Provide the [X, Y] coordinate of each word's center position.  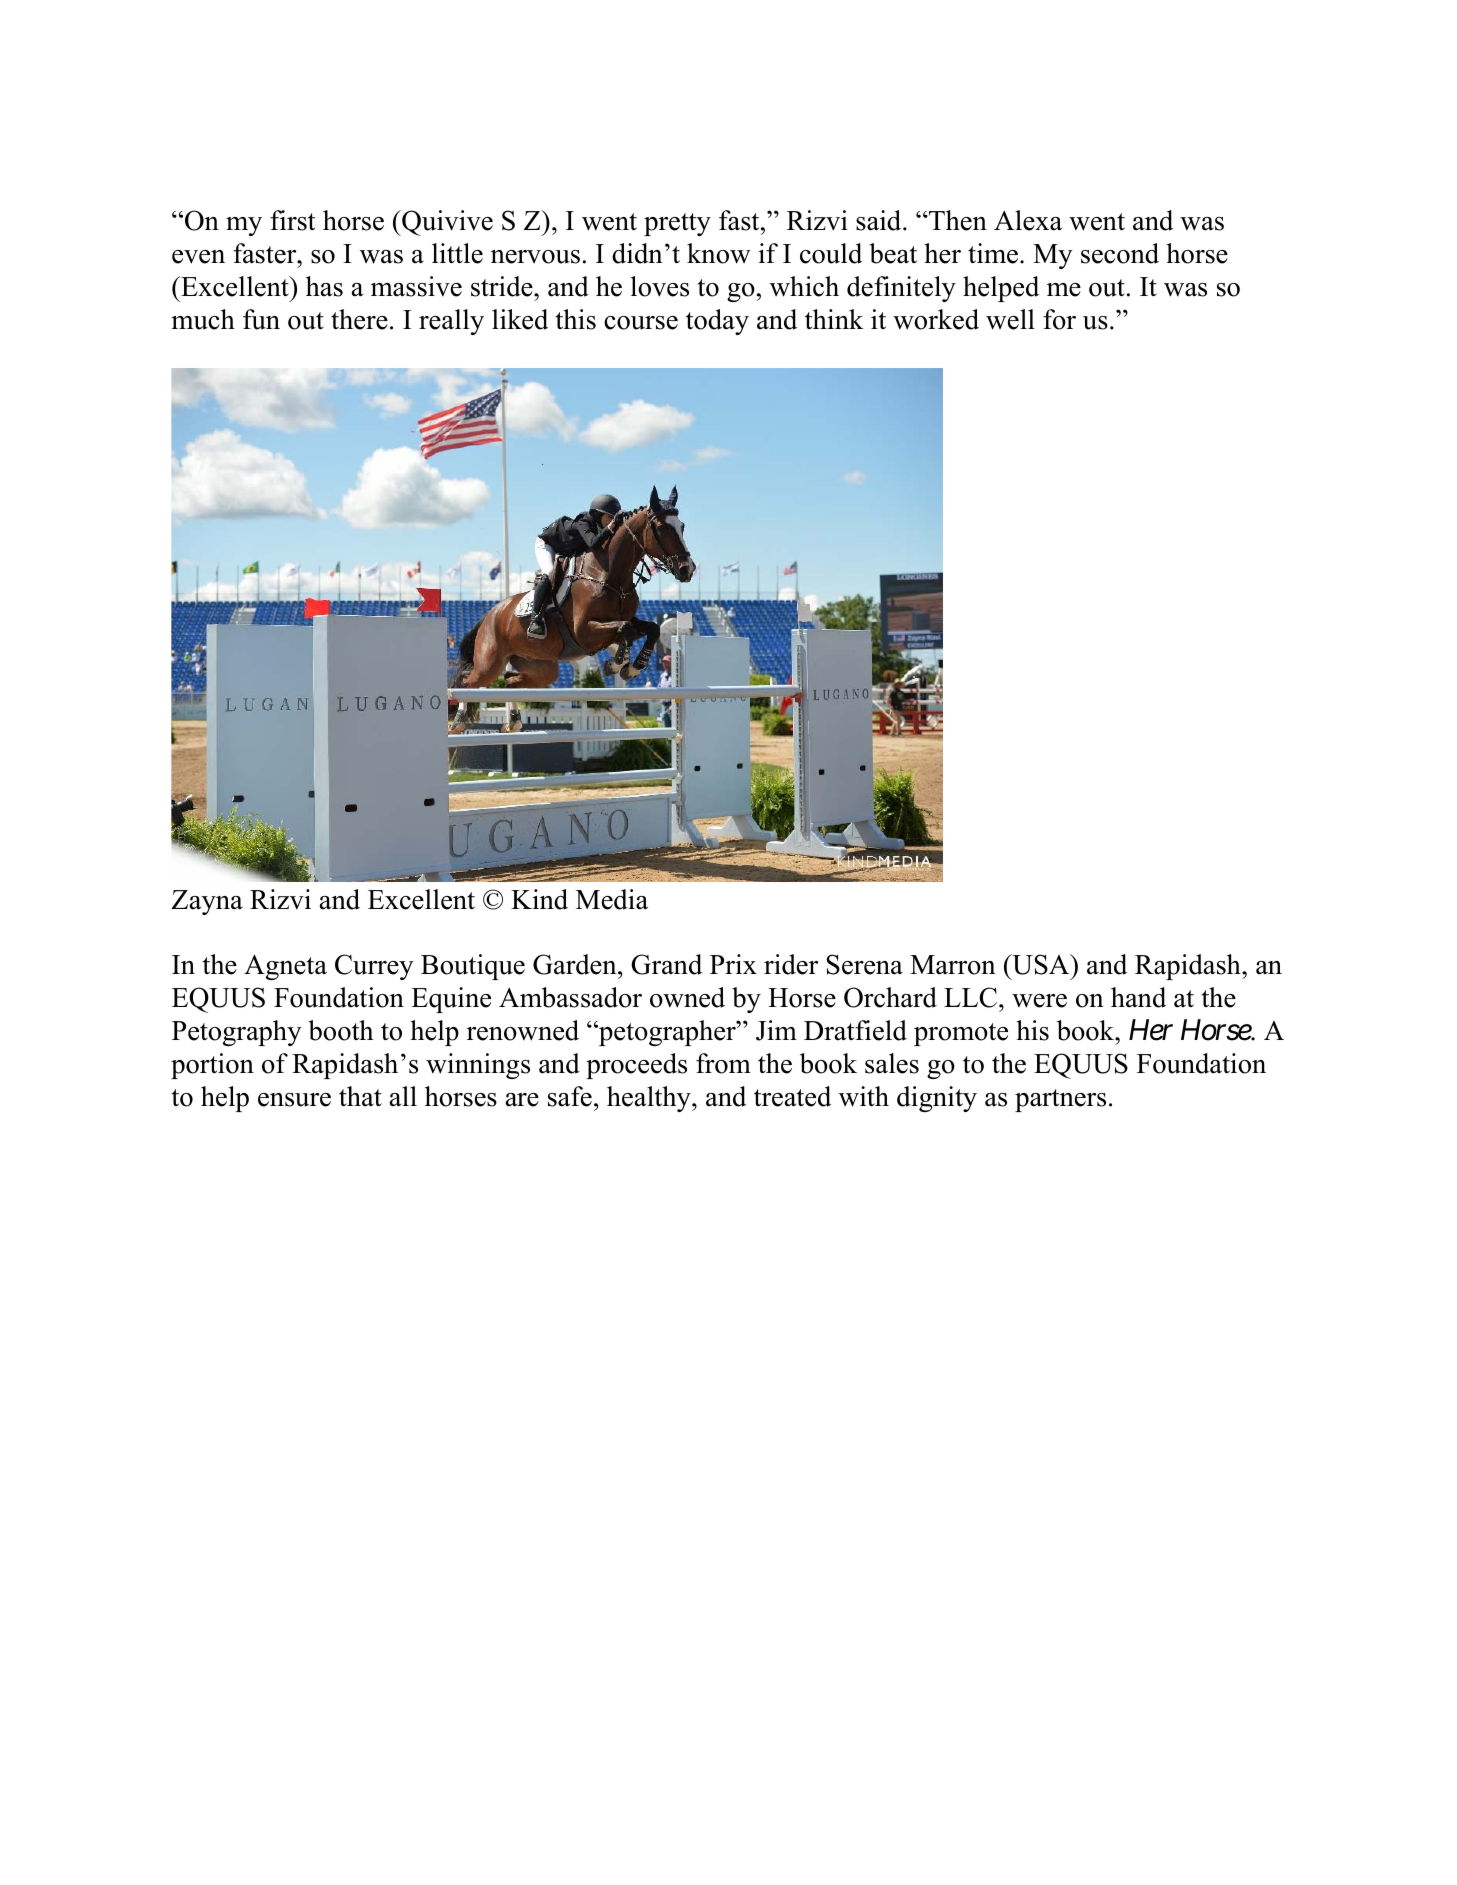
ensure [294, 1100]
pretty [677, 224]
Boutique [473, 967]
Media [612, 899]
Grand [666, 964]
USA [1041, 964]
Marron [953, 965]
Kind [539, 899]
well [1010, 319]
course [641, 323]
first [292, 220]
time [993, 253]
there [359, 319]
